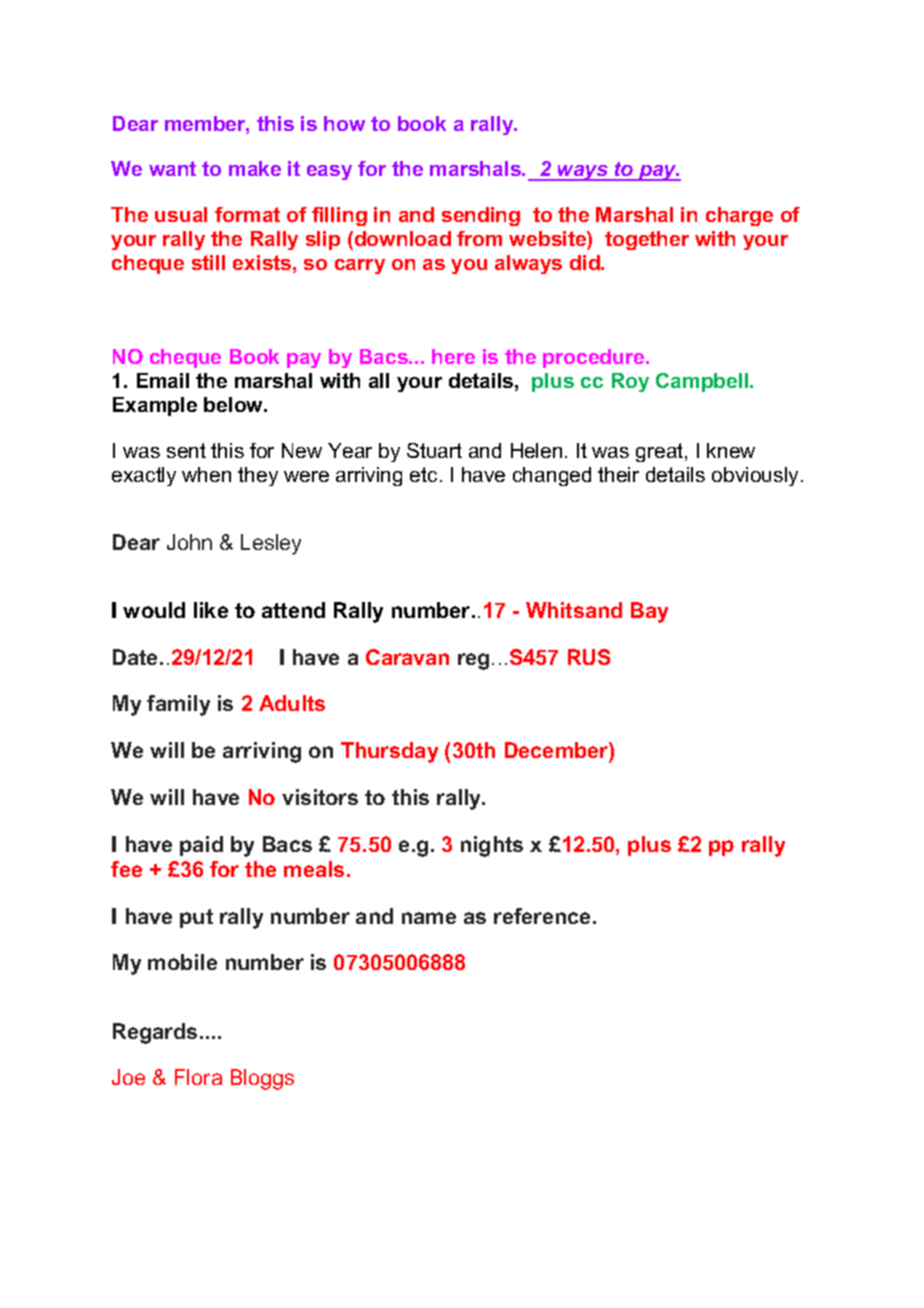 The width and height of the page is (924, 1308). Describe the element at coordinates (262, 1079) in the page. I see `Bloggs` at that location.
